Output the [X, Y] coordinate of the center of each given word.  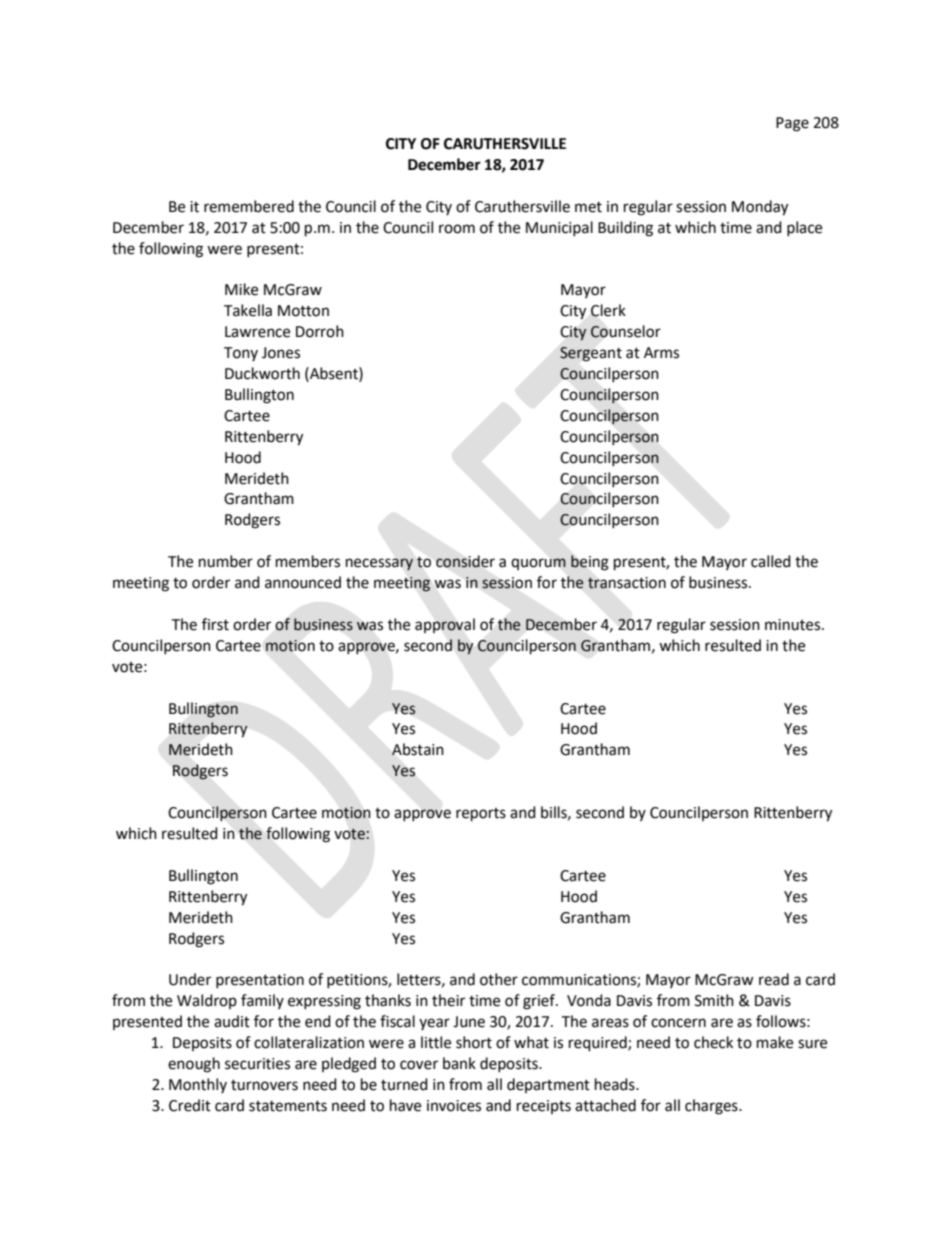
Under [190, 979]
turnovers [264, 1085]
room [457, 229]
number [226, 561]
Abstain [418, 749]
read [774, 979]
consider [465, 561]
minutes [794, 625]
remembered [249, 206]
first [215, 624]
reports [481, 815]
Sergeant [591, 354]
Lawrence [257, 332]
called [771, 561]
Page [792, 124]
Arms [661, 353]
